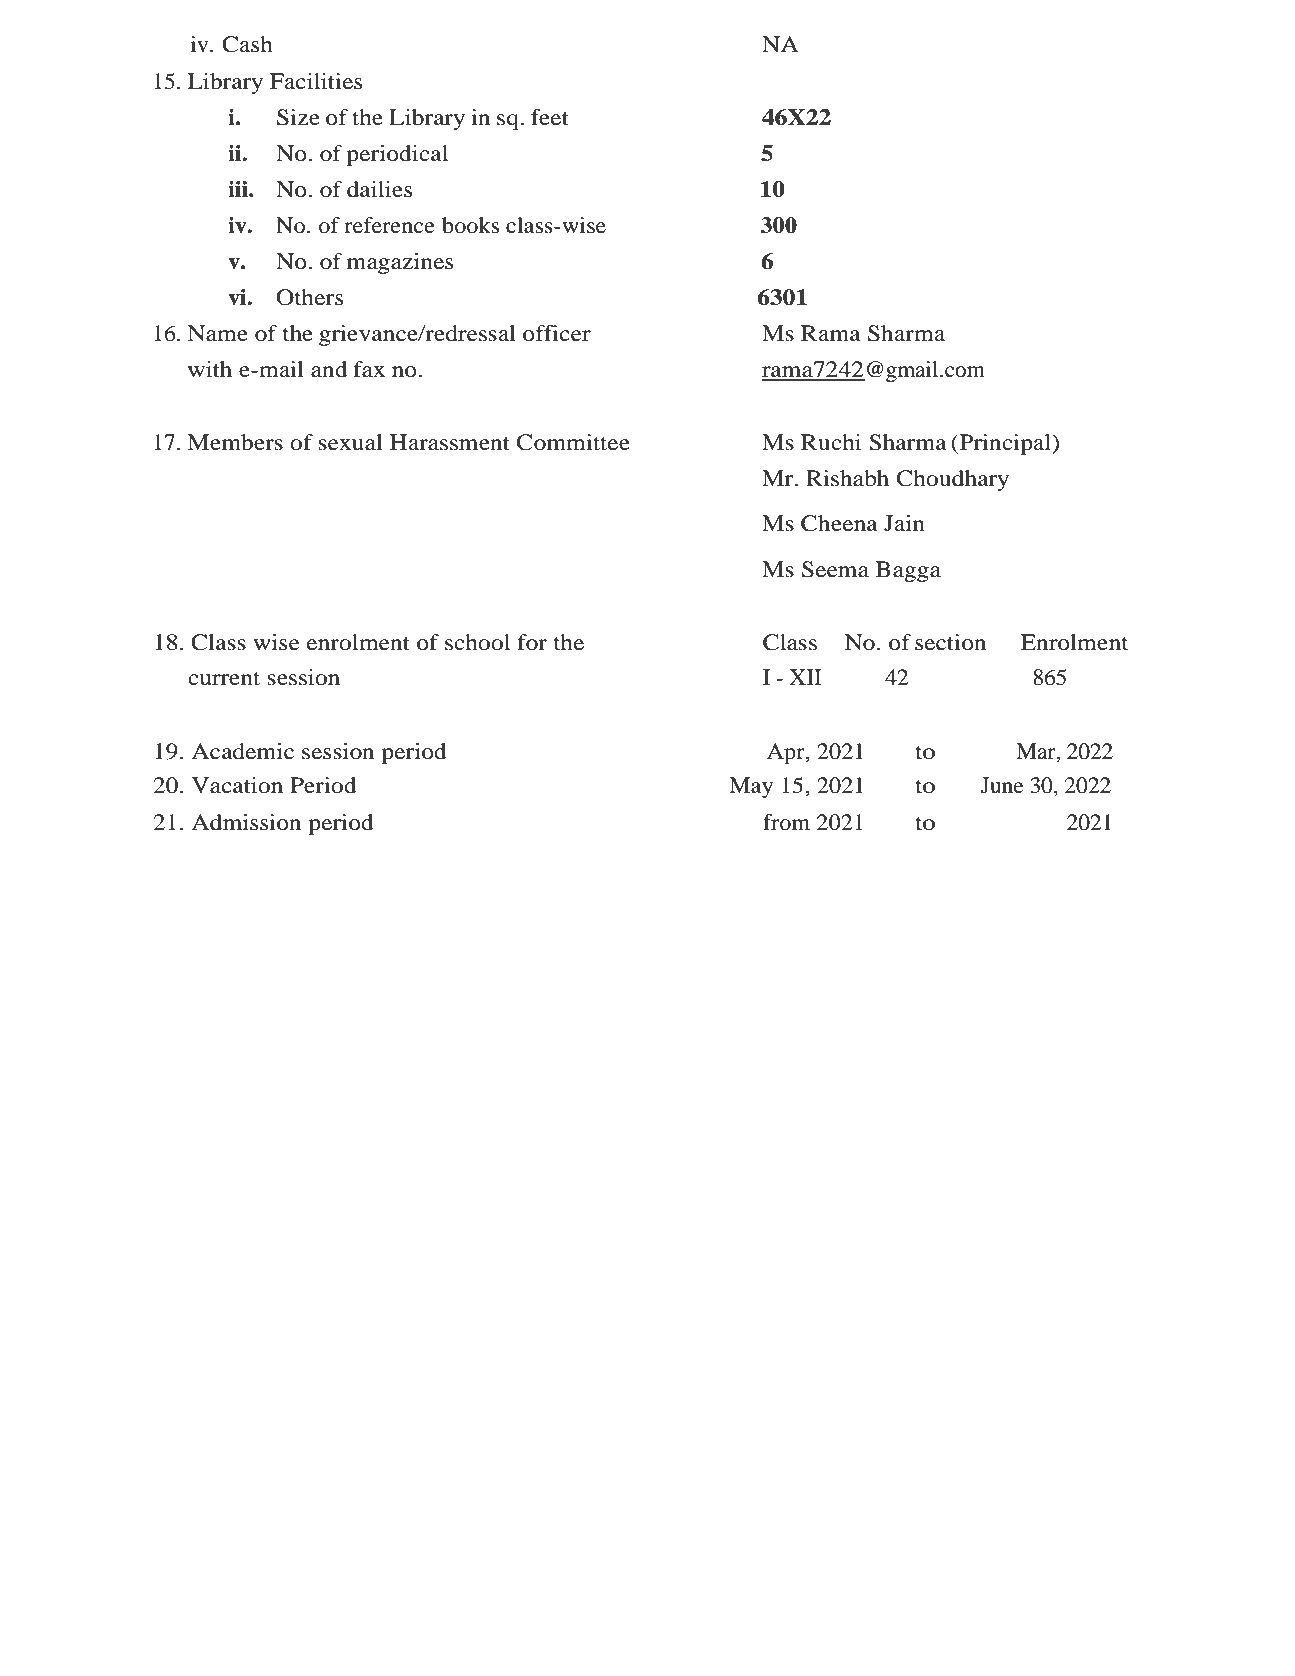 The image size is (1295, 1676). I want to click on Facilities, so click(316, 81).
